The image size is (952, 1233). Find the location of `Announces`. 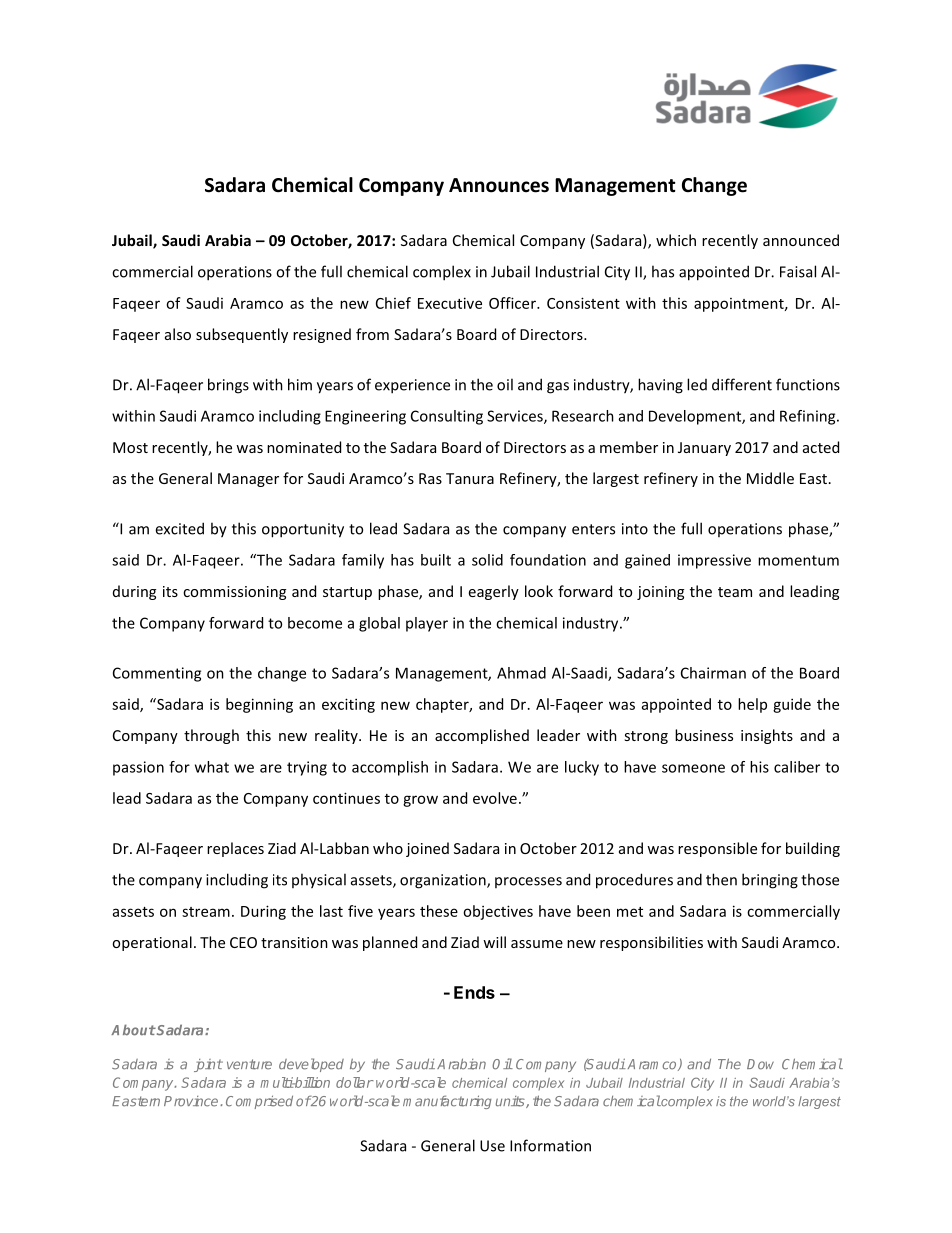

Announces is located at coordinates (499, 185).
